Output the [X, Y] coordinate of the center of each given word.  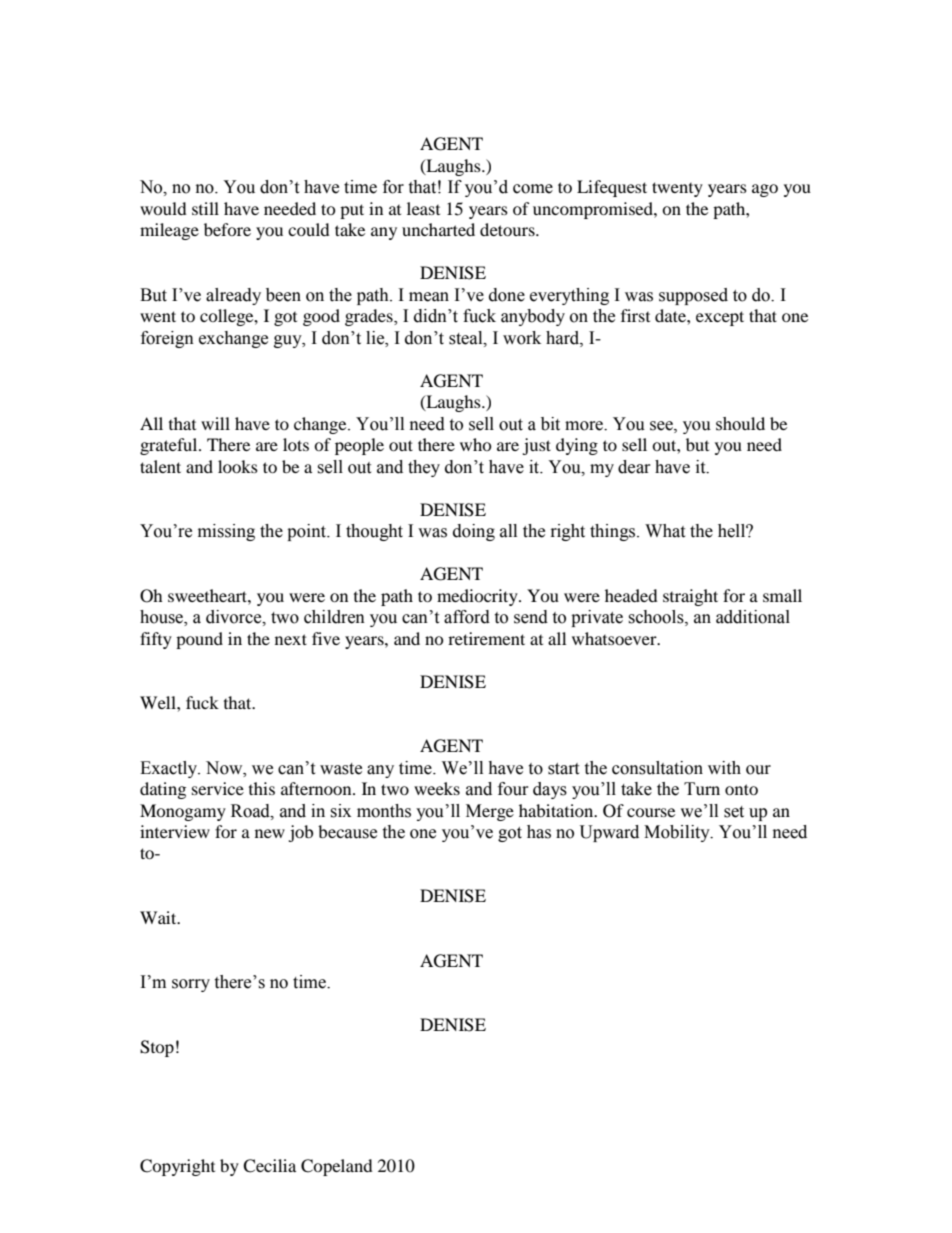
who [476, 444]
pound [199, 640]
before [227, 229]
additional [753, 617]
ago [765, 190]
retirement [486, 638]
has [539, 832]
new [270, 833]
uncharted [438, 229]
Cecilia [269, 1166]
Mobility [678, 833]
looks [238, 466]
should [740, 424]
